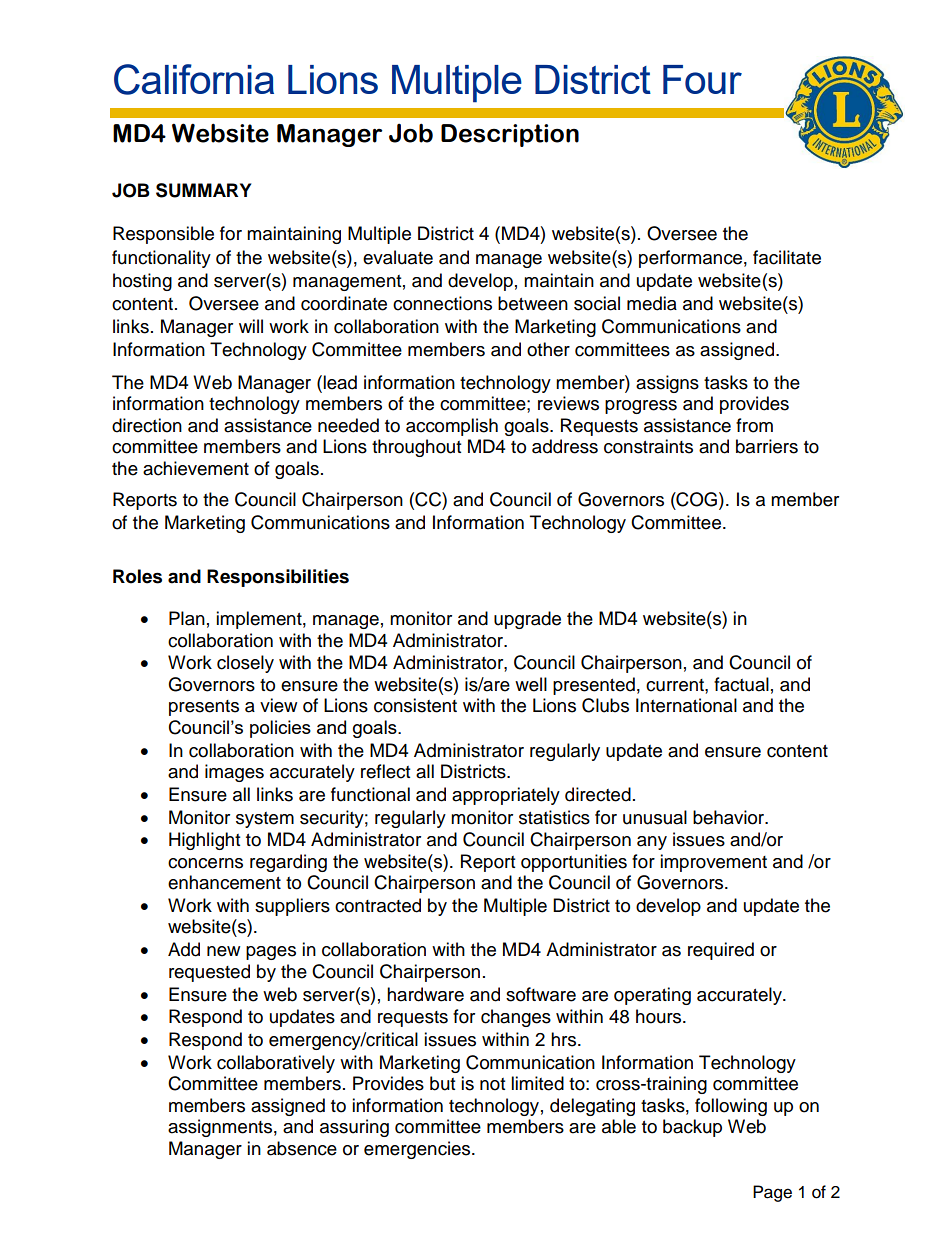 This screenshot has width=952, height=1233. Describe the element at coordinates (506, 796) in the screenshot. I see `appropriately` at that location.
